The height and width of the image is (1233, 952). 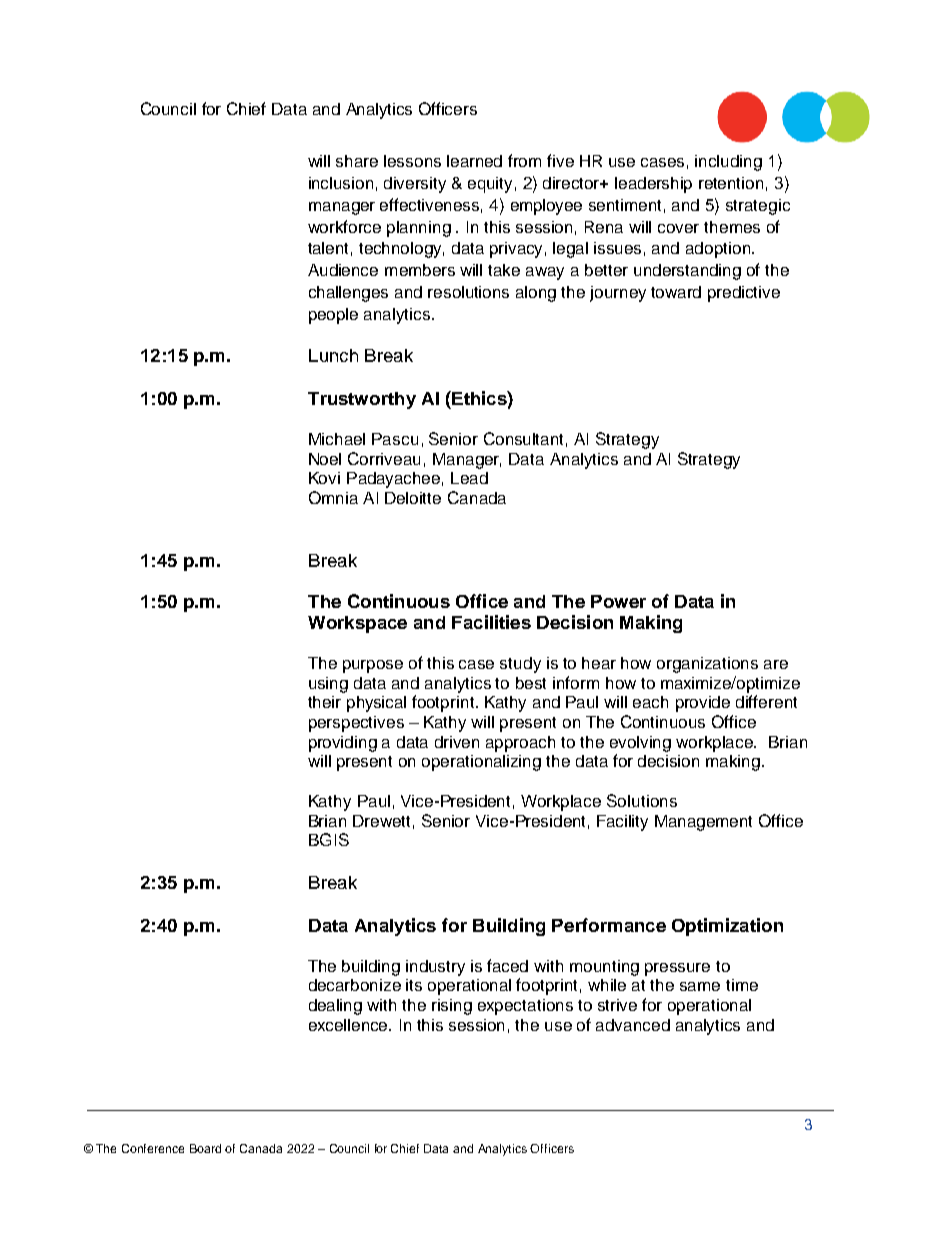 What do you see at coordinates (457, 742) in the image?
I see `driven` at bounding box center [457, 742].
